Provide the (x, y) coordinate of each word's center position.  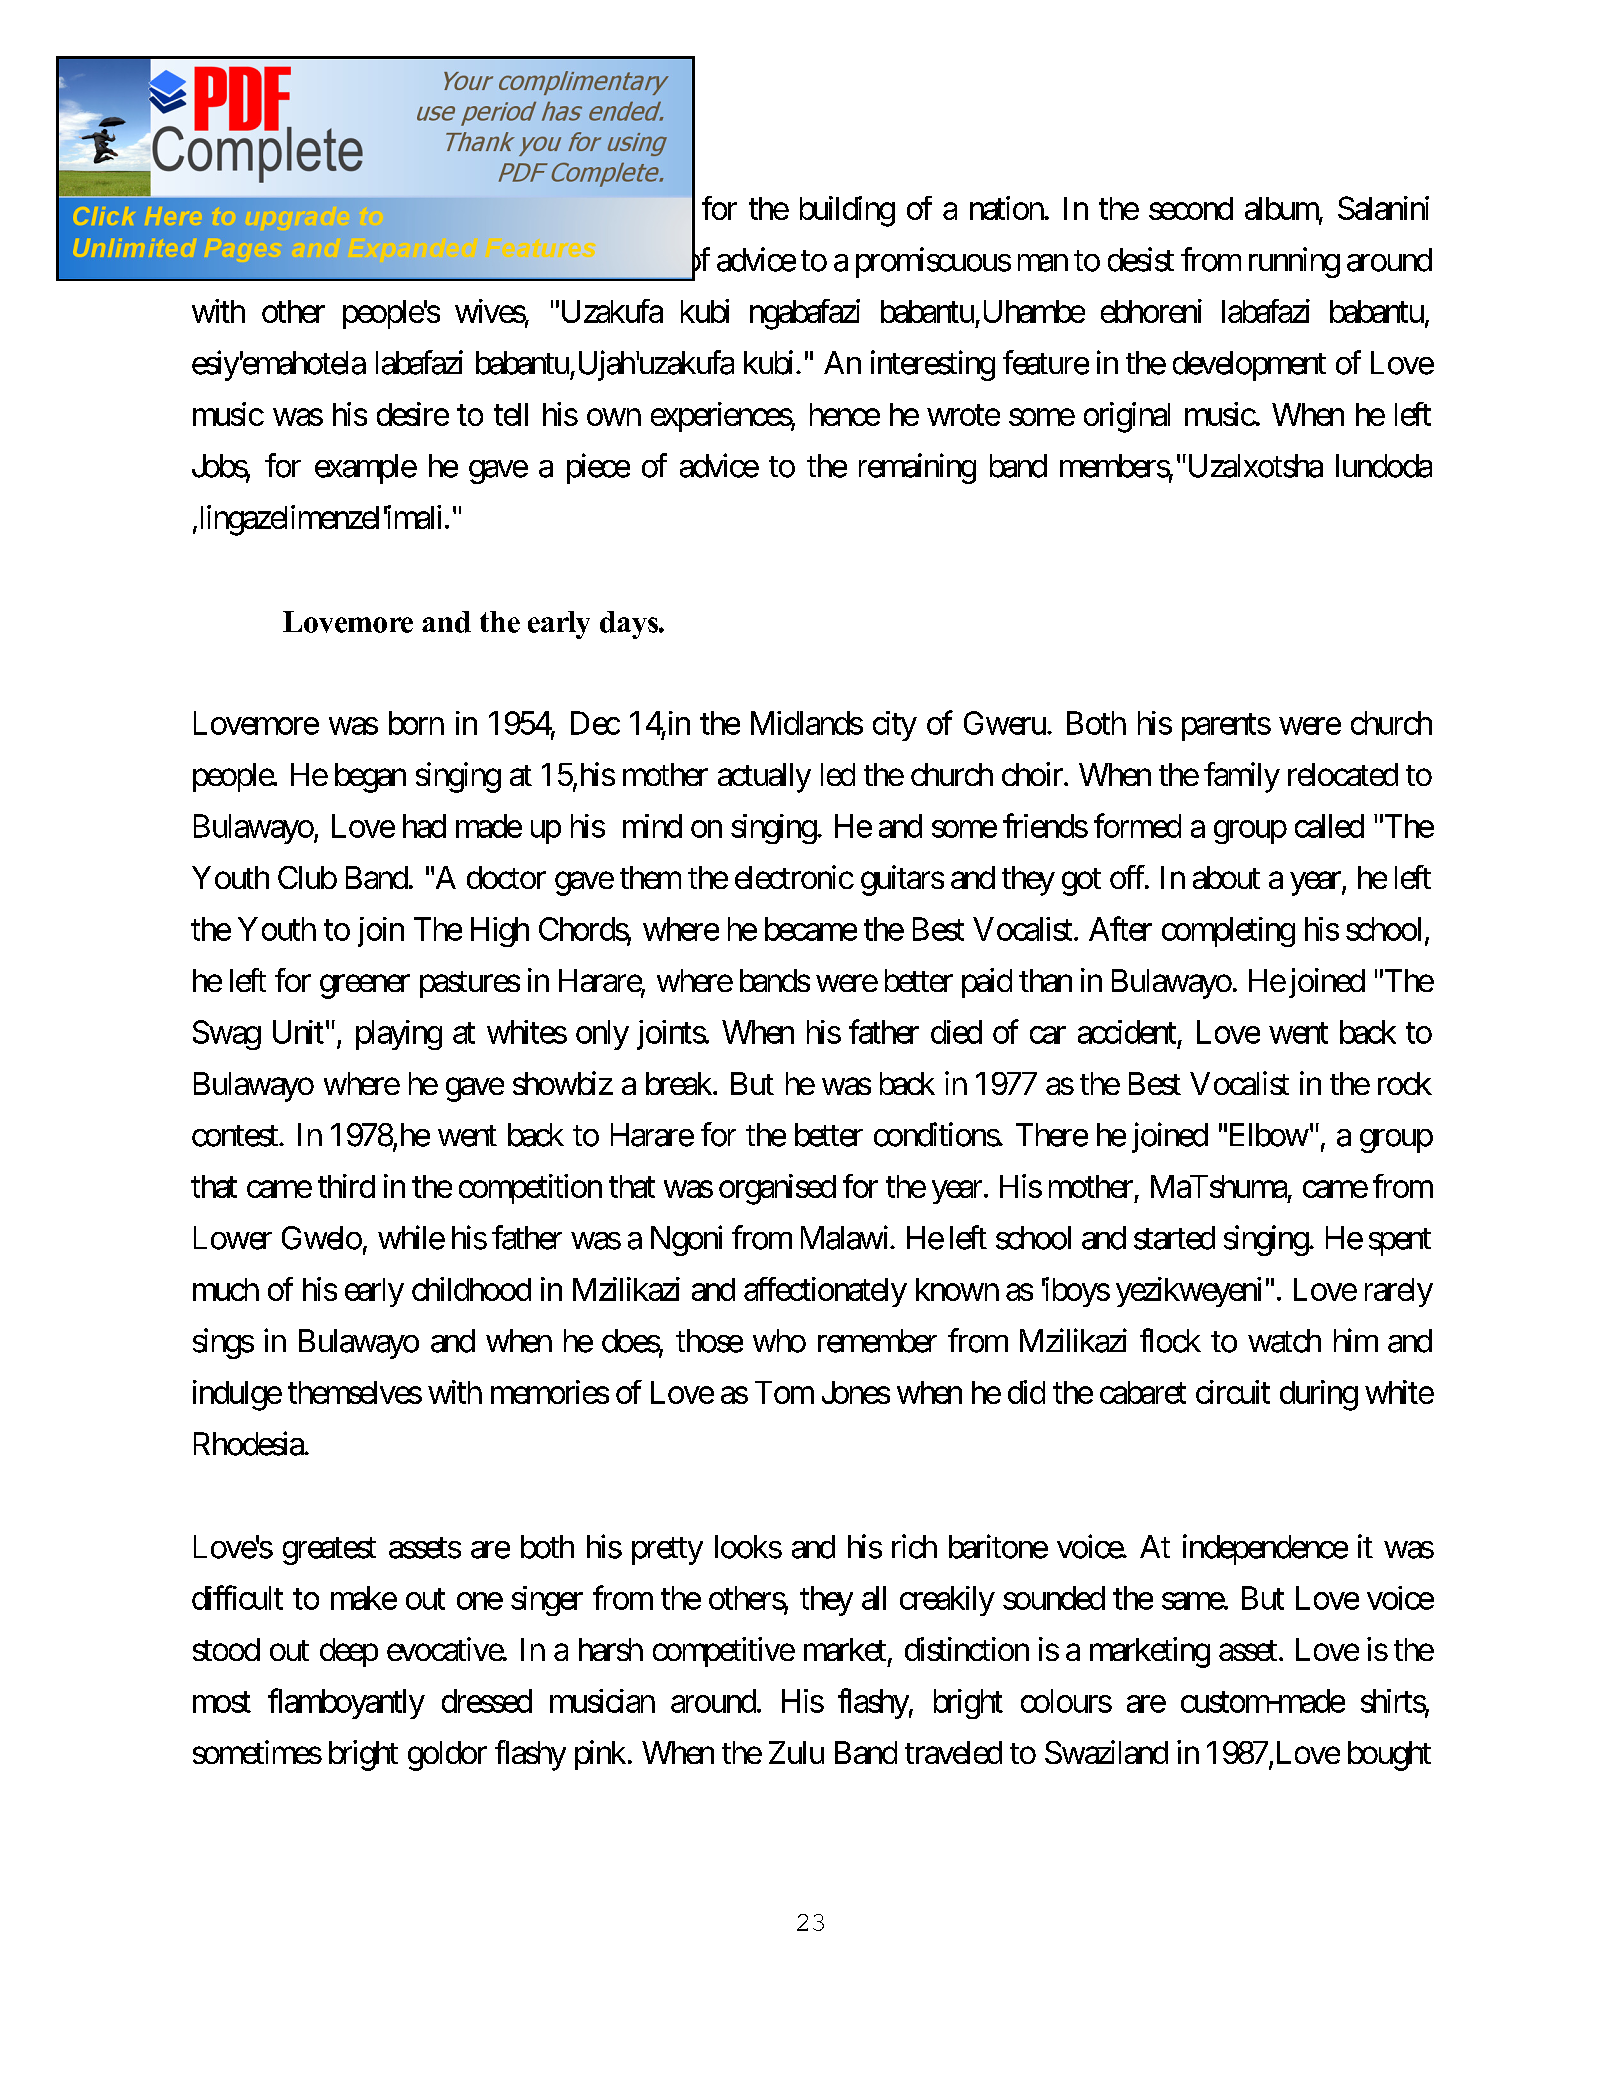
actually (764, 778)
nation (1007, 208)
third (346, 1186)
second (1191, 208)
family (1242, 777)
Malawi (846, 1237)
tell (511, 414)
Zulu (796, 1752)
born (416, 723)
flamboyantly (346, 1703)
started (1174, 1238)
